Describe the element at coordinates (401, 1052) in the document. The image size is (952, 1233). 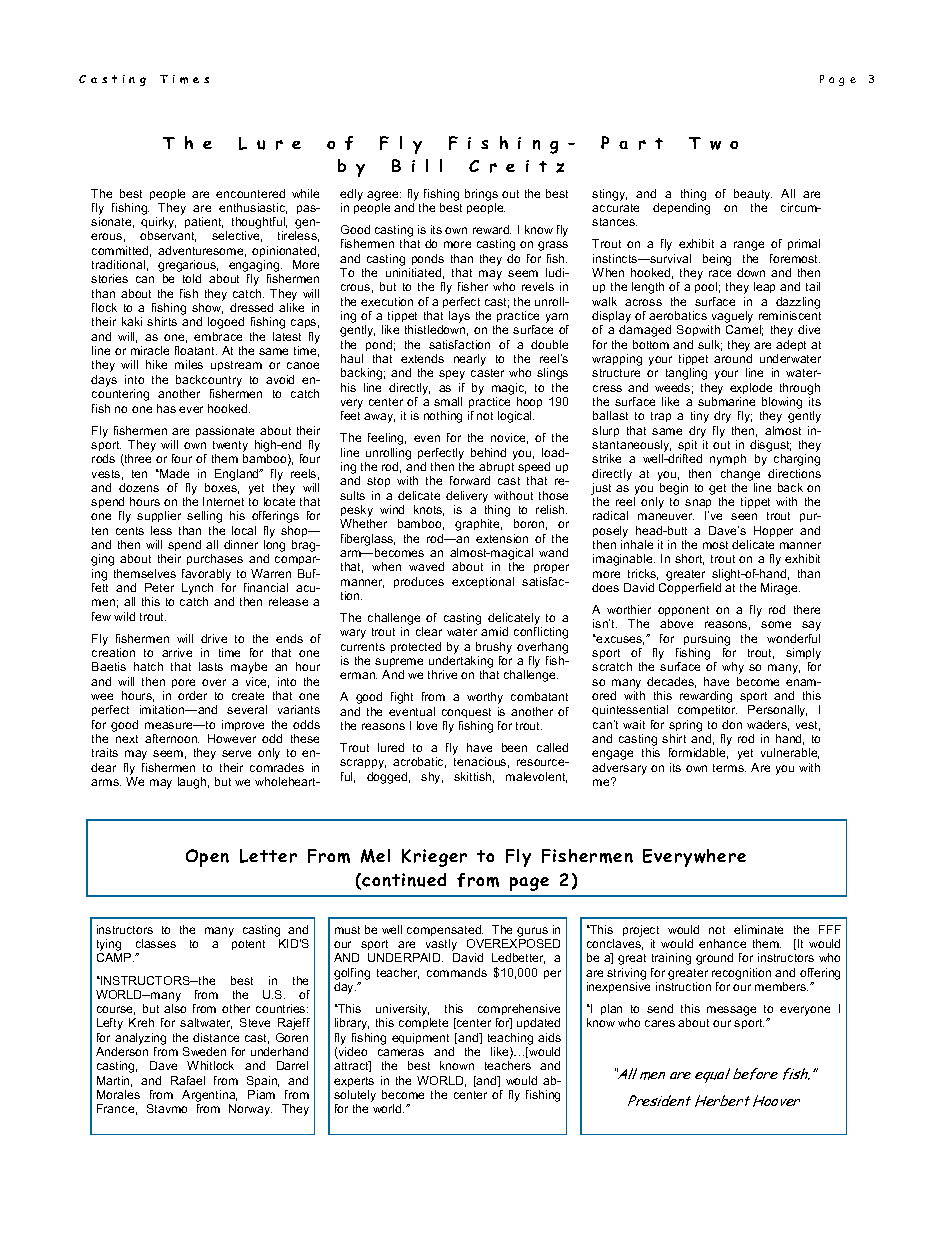
I see `cameras` at that location.
